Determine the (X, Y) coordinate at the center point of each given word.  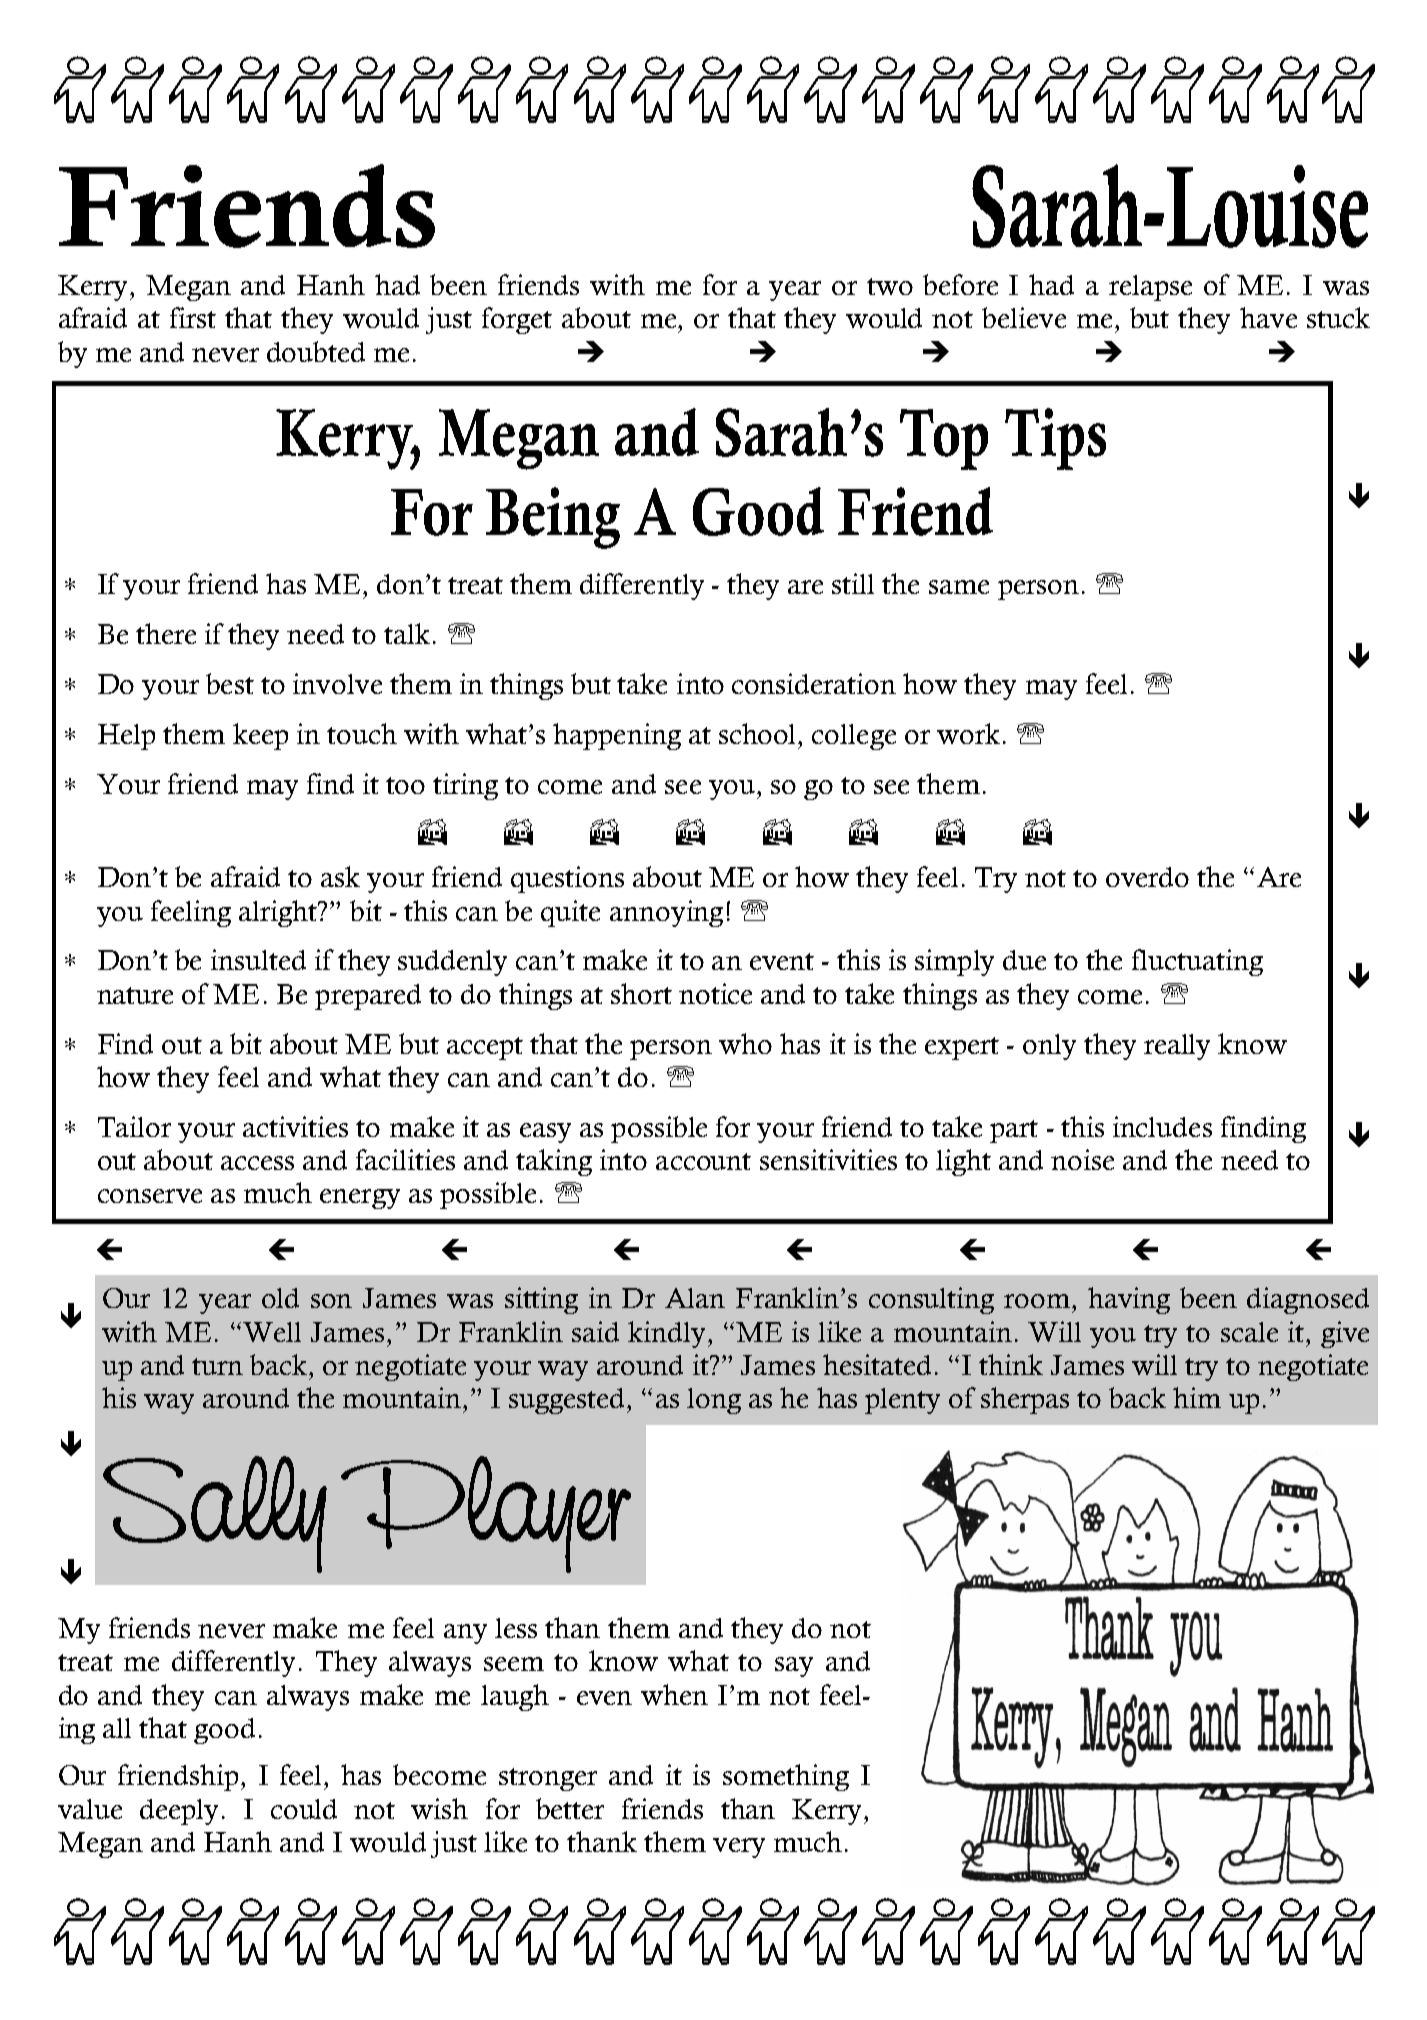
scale (1249, 1332)
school (759, 733)
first (193, 317)
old (280, 1298)
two (890, 286)
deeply (179, 1812)
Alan (695, 1298)
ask (340, 876)
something (786, 1777)
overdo (1147, 877)
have (1268, 317)
